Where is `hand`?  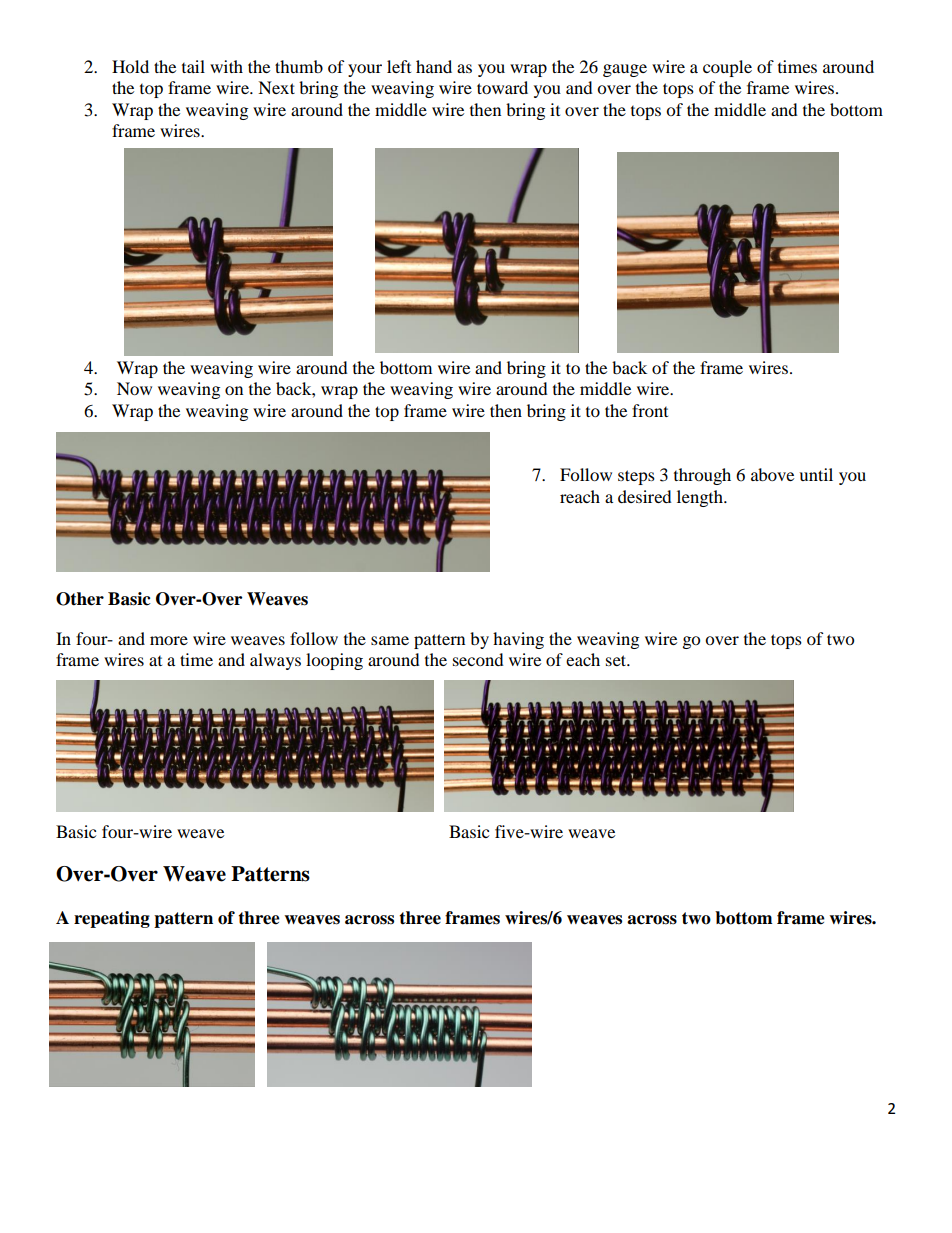 hand is located at coordinates (434, 66).
